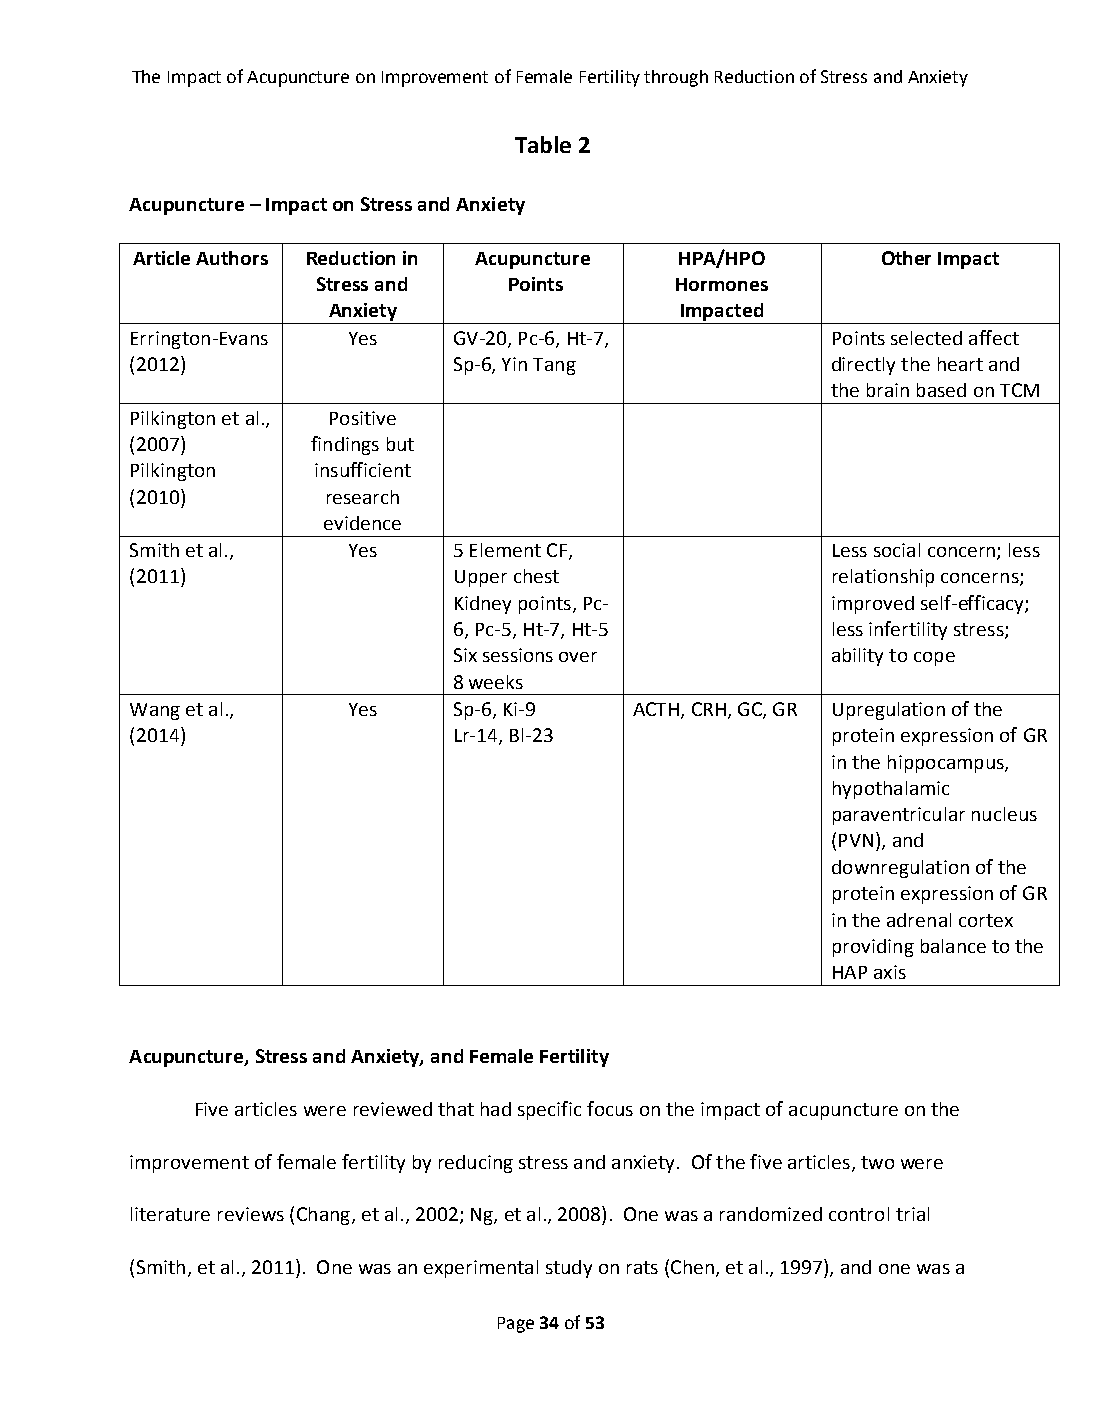 The height and width of the document is (1423, 1100). Describe the element at coordinates (345, 445) in the document. I see `findings` at that location.
